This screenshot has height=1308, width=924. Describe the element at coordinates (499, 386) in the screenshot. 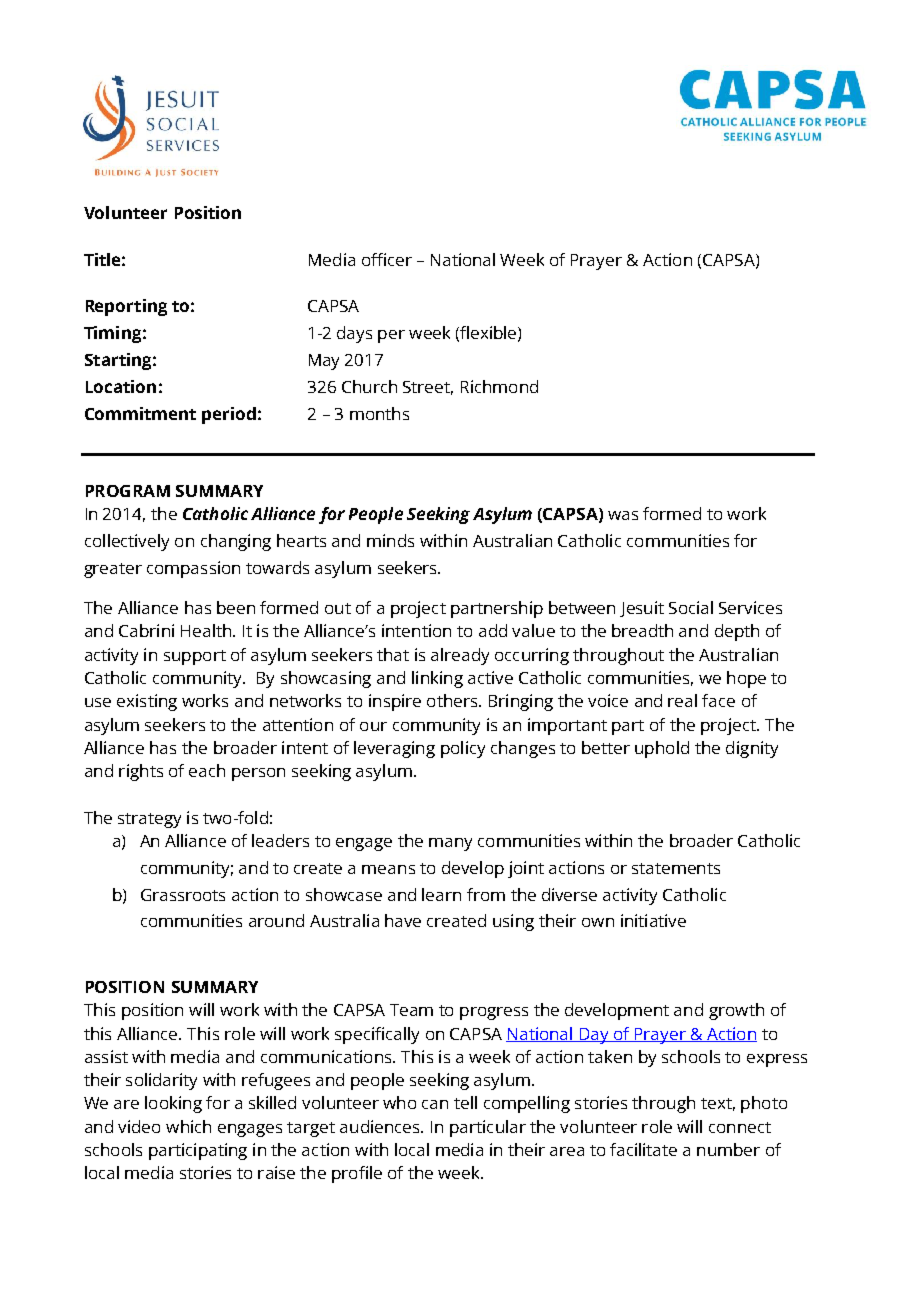

I see `Richmond` at that location.
